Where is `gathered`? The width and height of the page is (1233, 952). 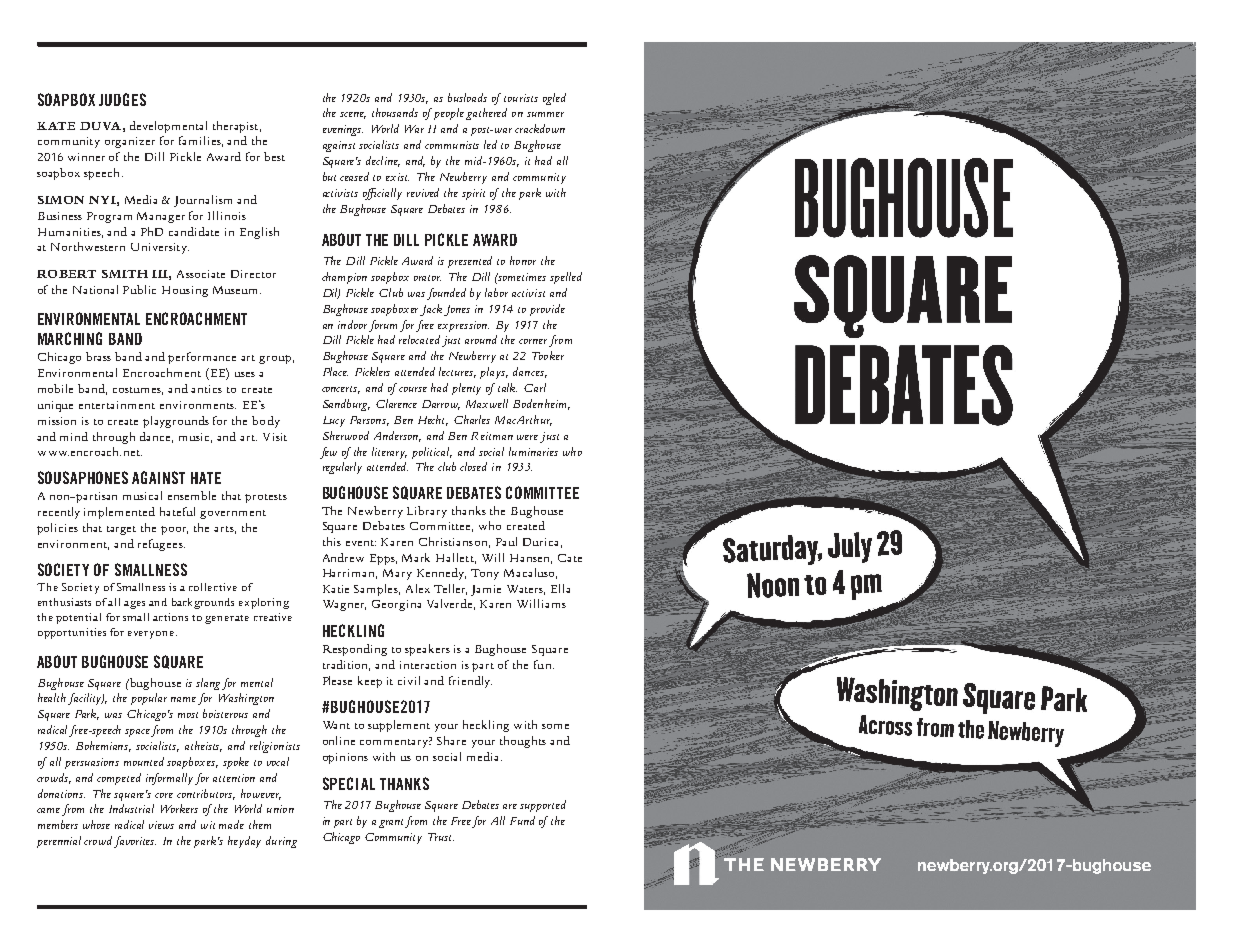
gathered is located at coordinates (486, 114).
